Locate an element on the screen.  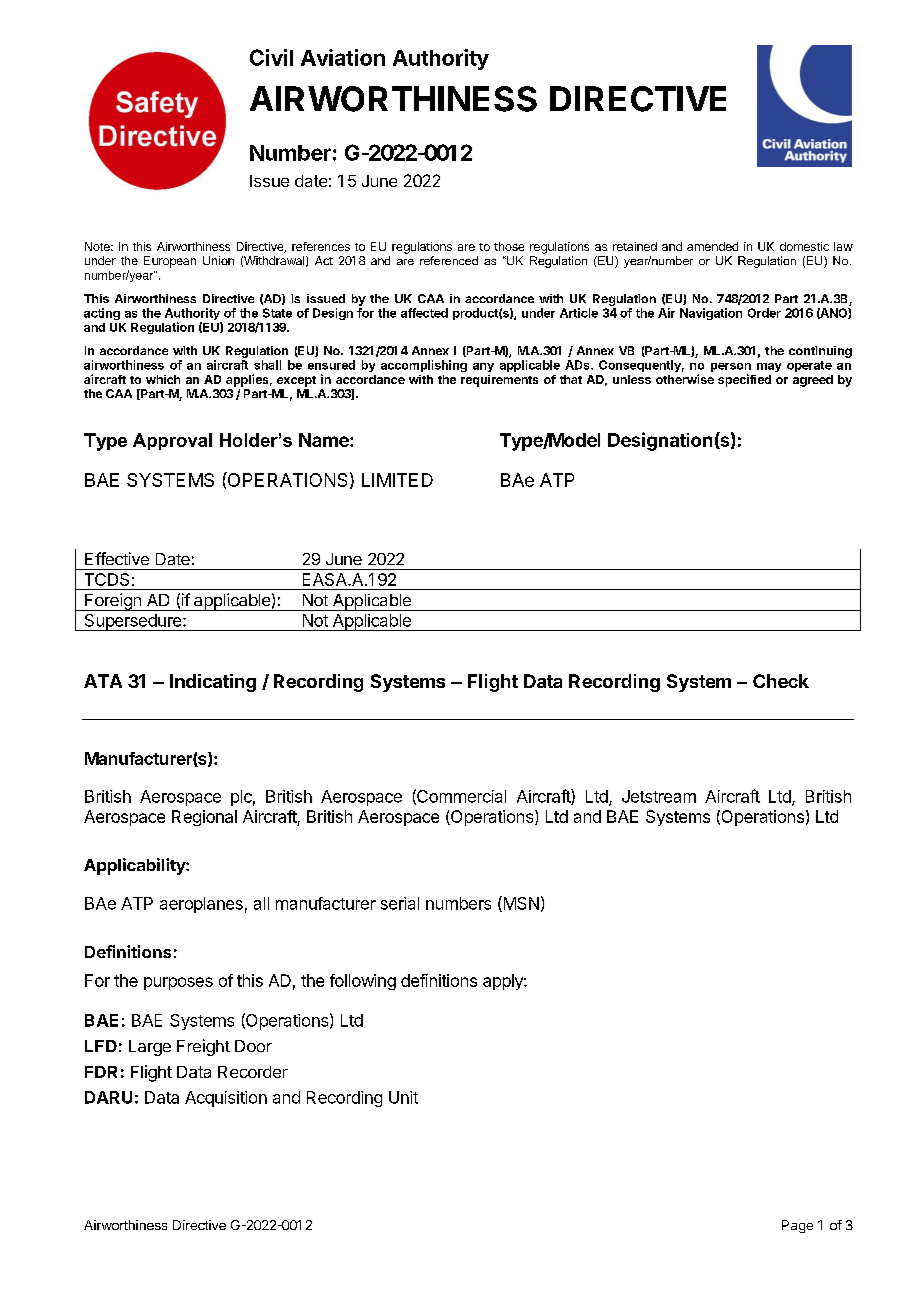
apply is located at coordinates (504, 982).
